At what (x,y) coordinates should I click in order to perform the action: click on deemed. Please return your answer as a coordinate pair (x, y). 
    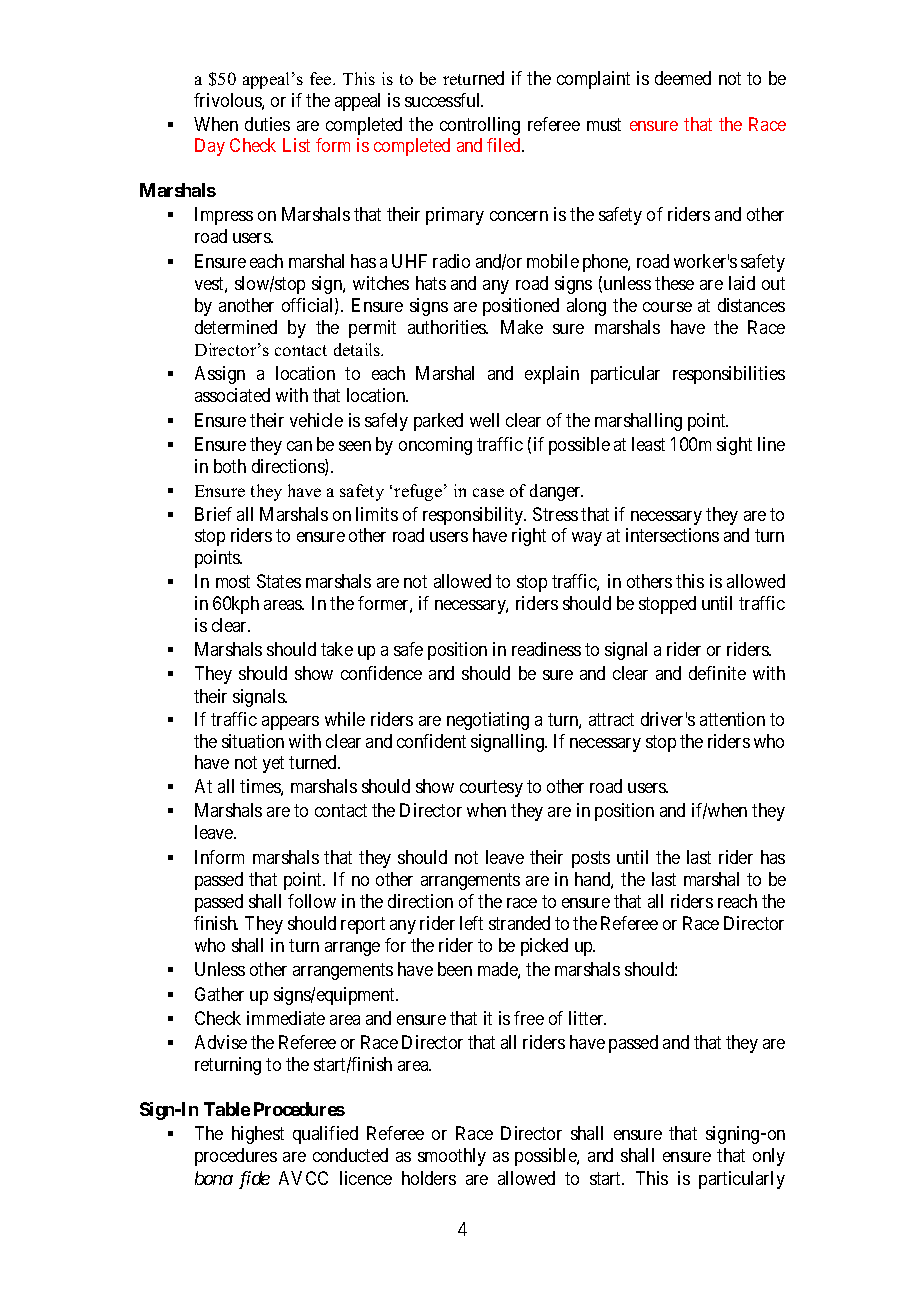
    Looking at the image, I should click on (683, 78).
